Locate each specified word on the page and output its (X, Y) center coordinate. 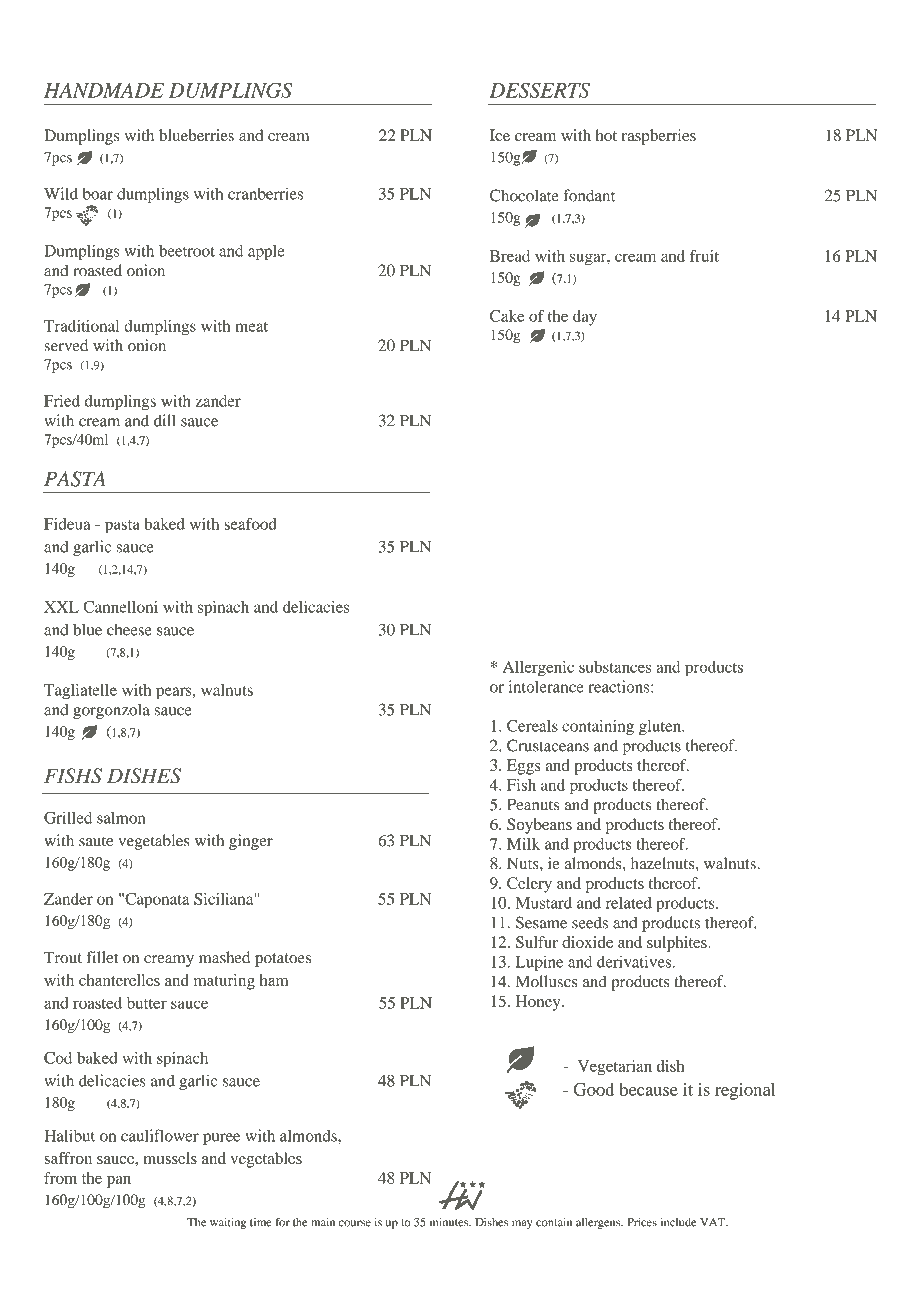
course (355, 1223)
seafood (250, 524)
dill (165, 420)
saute (96, 841)
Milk (523, 844)
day (585, 318)
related (629, 903)
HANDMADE (104, 90)
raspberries (659, 137)
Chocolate (524, 195)
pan (119, 1181)
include (678, 1222)
